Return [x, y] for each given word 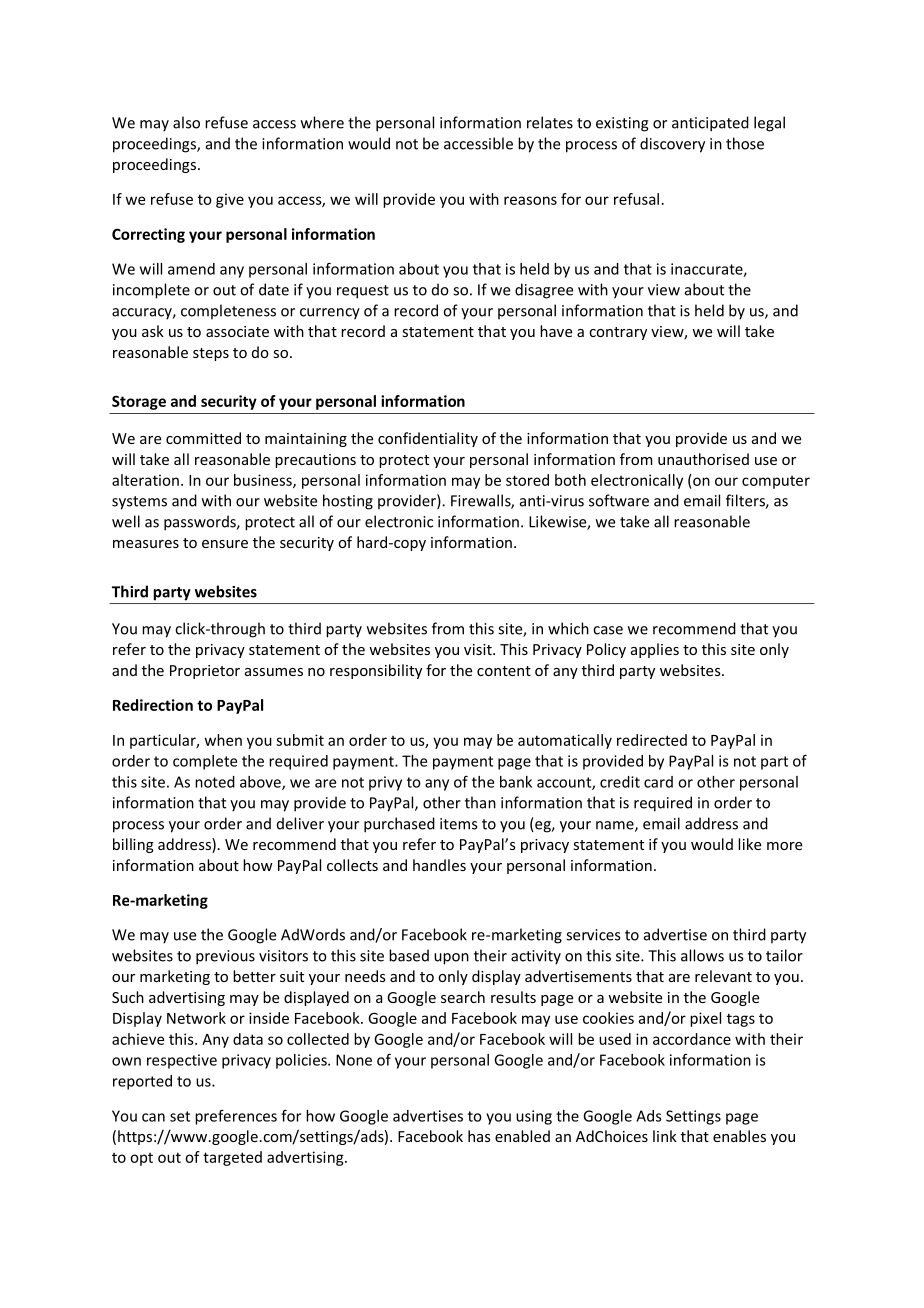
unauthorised [703, 459]
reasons [530, 200]
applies [655, 650]
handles [439, 865]
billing [133, 845]
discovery [672, 145]
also [186, 122]
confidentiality [428, 439]
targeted [232, 1158]
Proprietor [205, 672]
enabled [522, 1136]
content [504, 671]
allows [702, 955]
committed [203, 438]
